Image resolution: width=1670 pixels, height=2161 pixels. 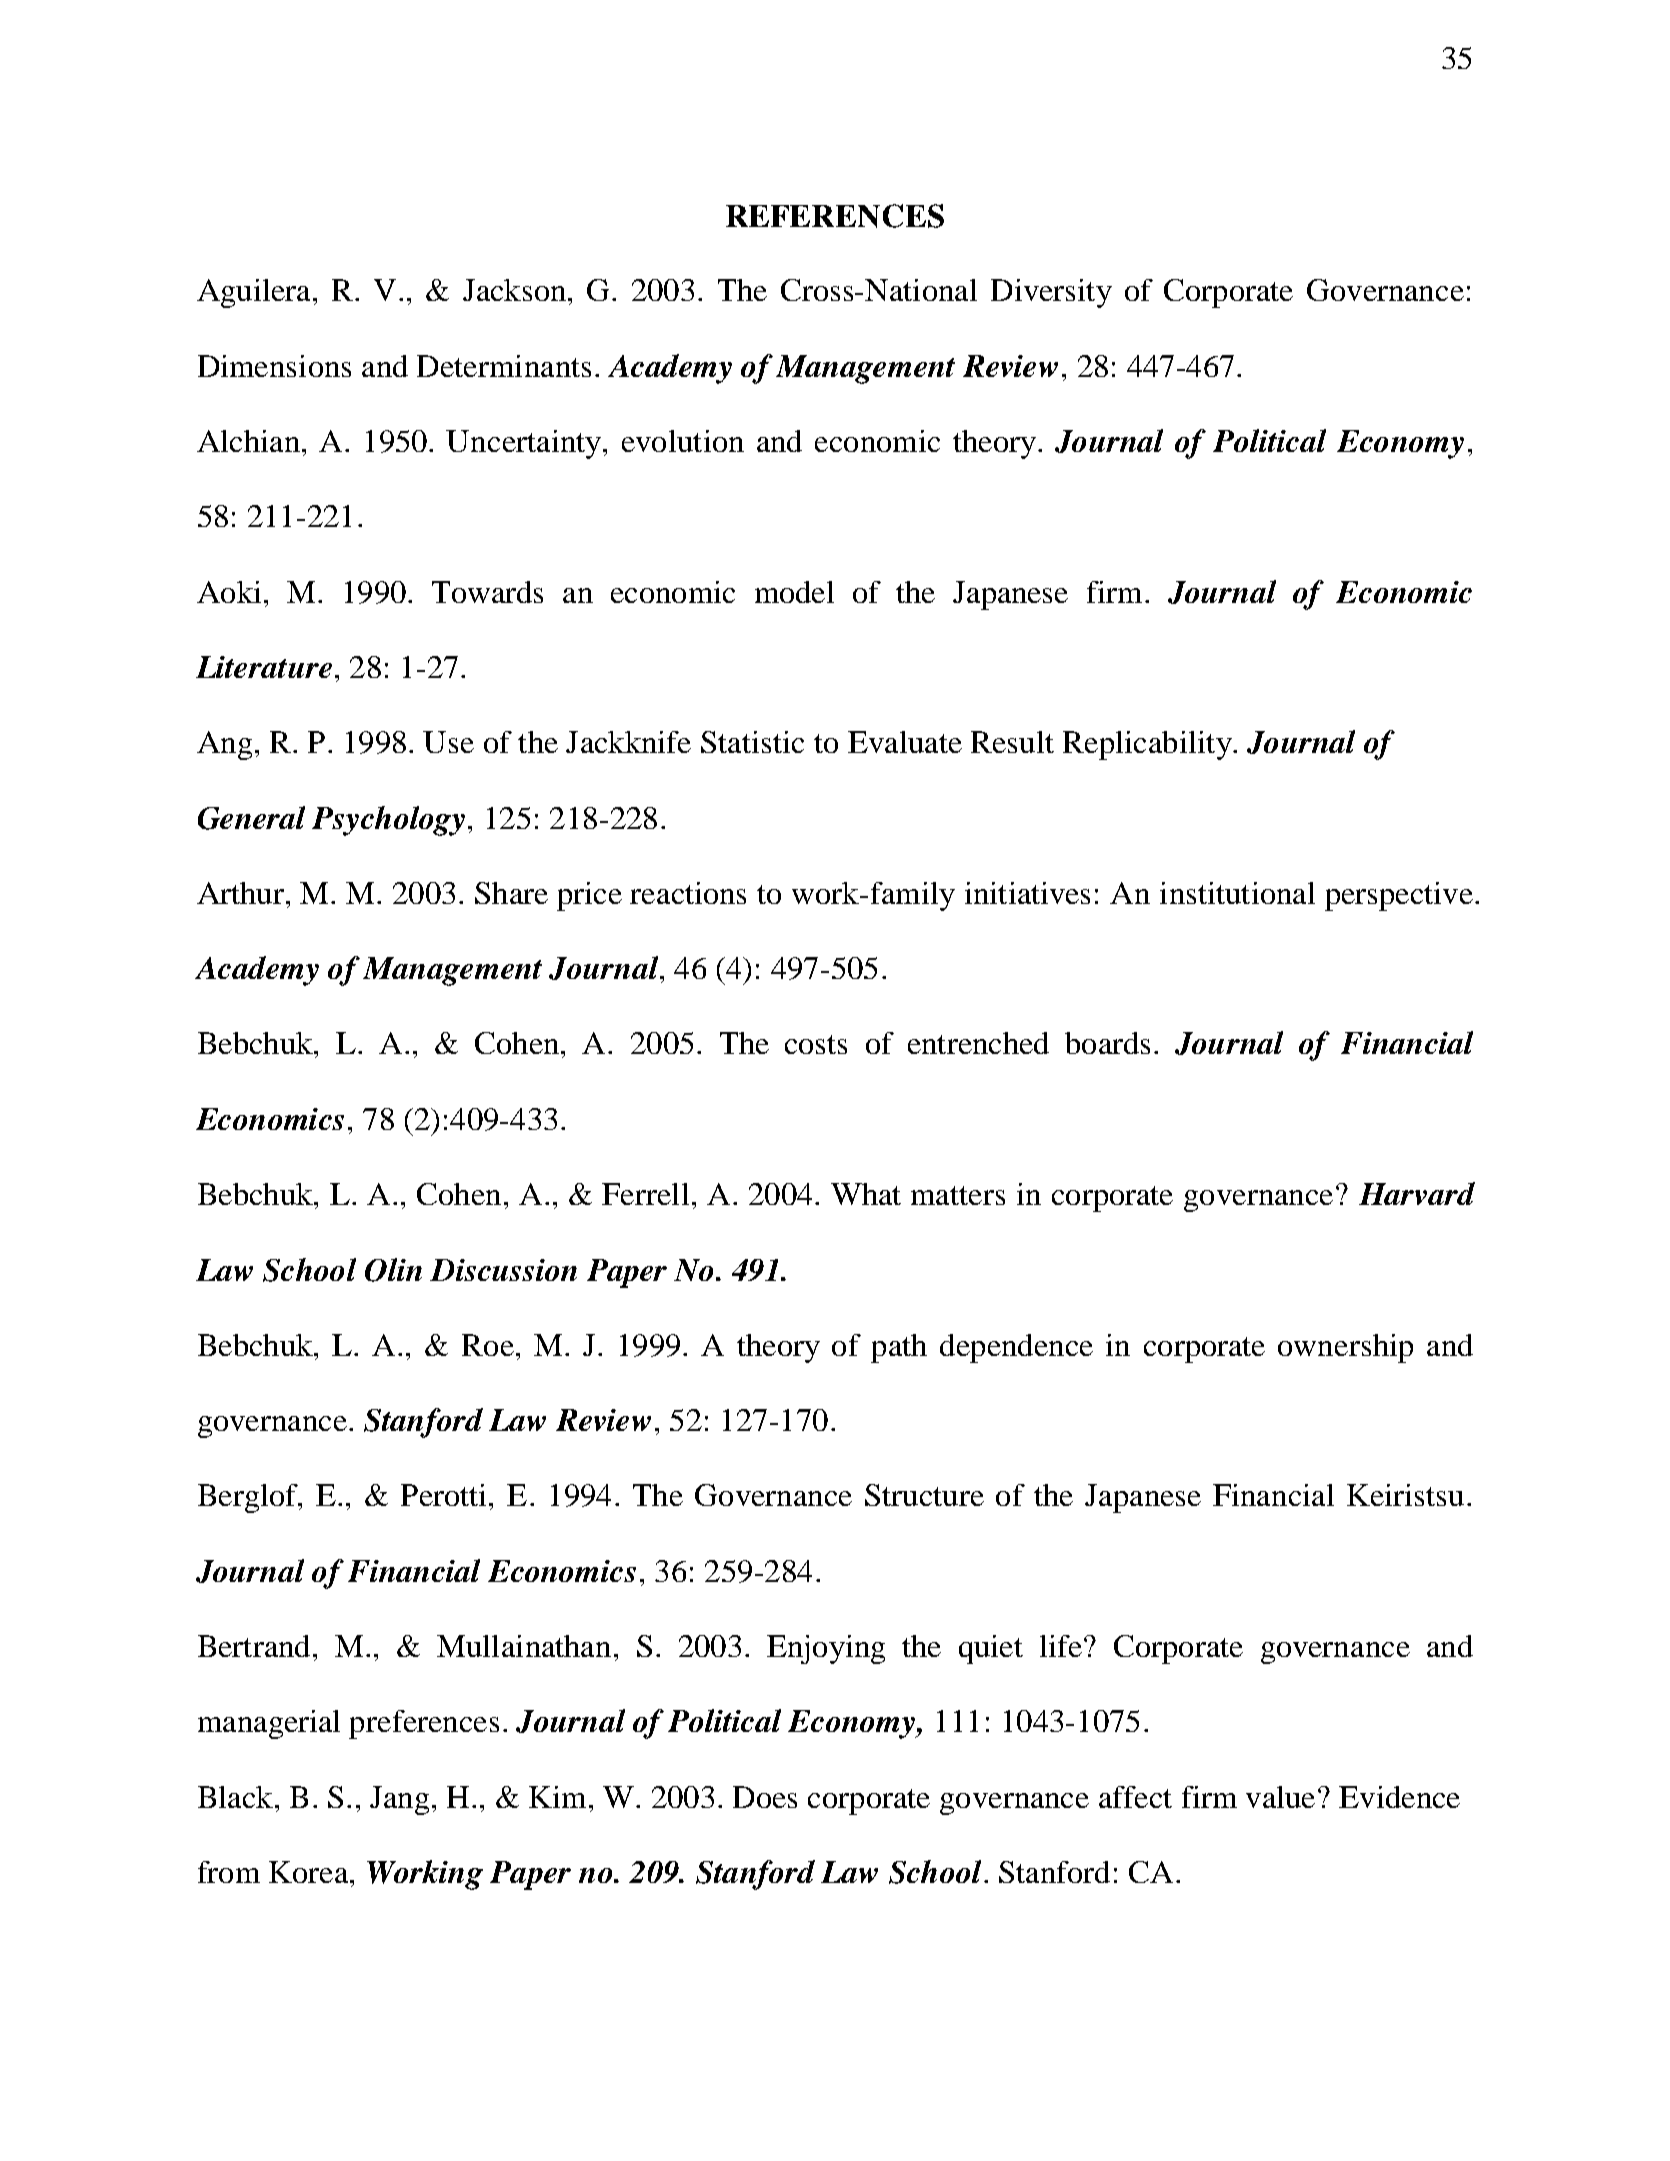 I want to click on value, so click(x=1280, y=1797).
